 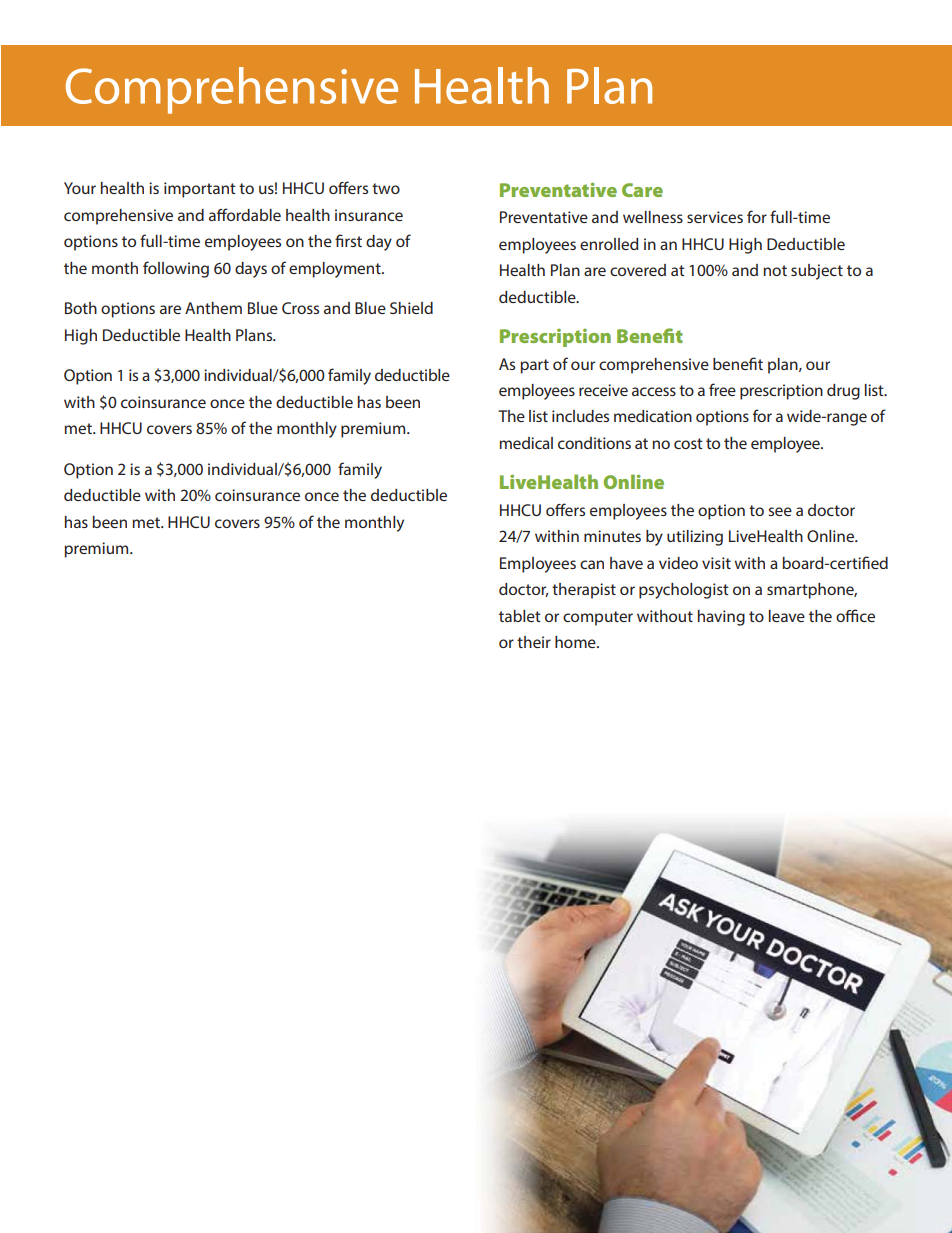 What do you see at coordinates (576, 642) in the document?
I see `home` at bounding box center [576, 642].
